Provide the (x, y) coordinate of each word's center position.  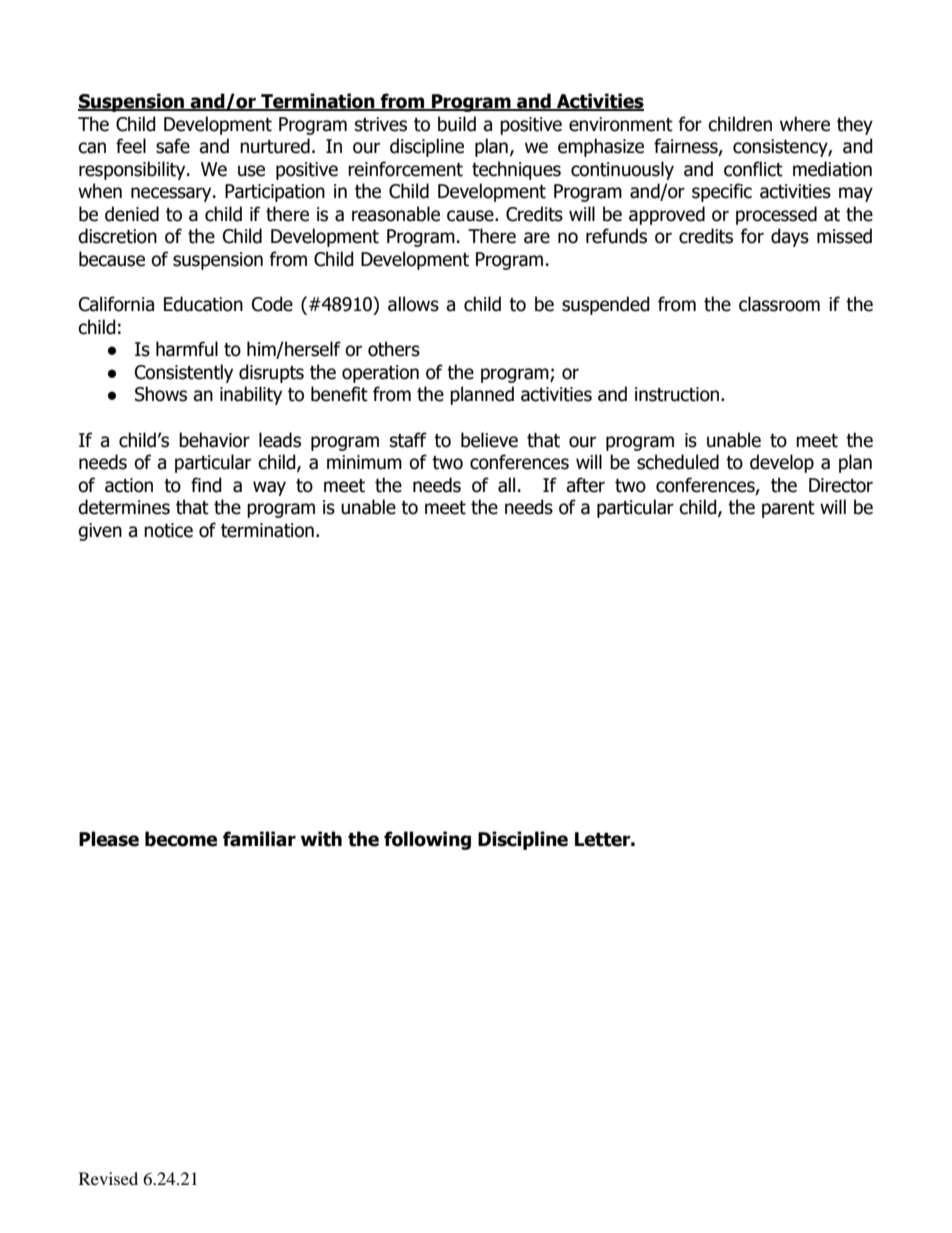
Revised (108, 1178)
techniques (516, 170)
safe (173, 146)
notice (168, 530)
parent (788, 509)
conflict (753, 169)
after (585, 485)
